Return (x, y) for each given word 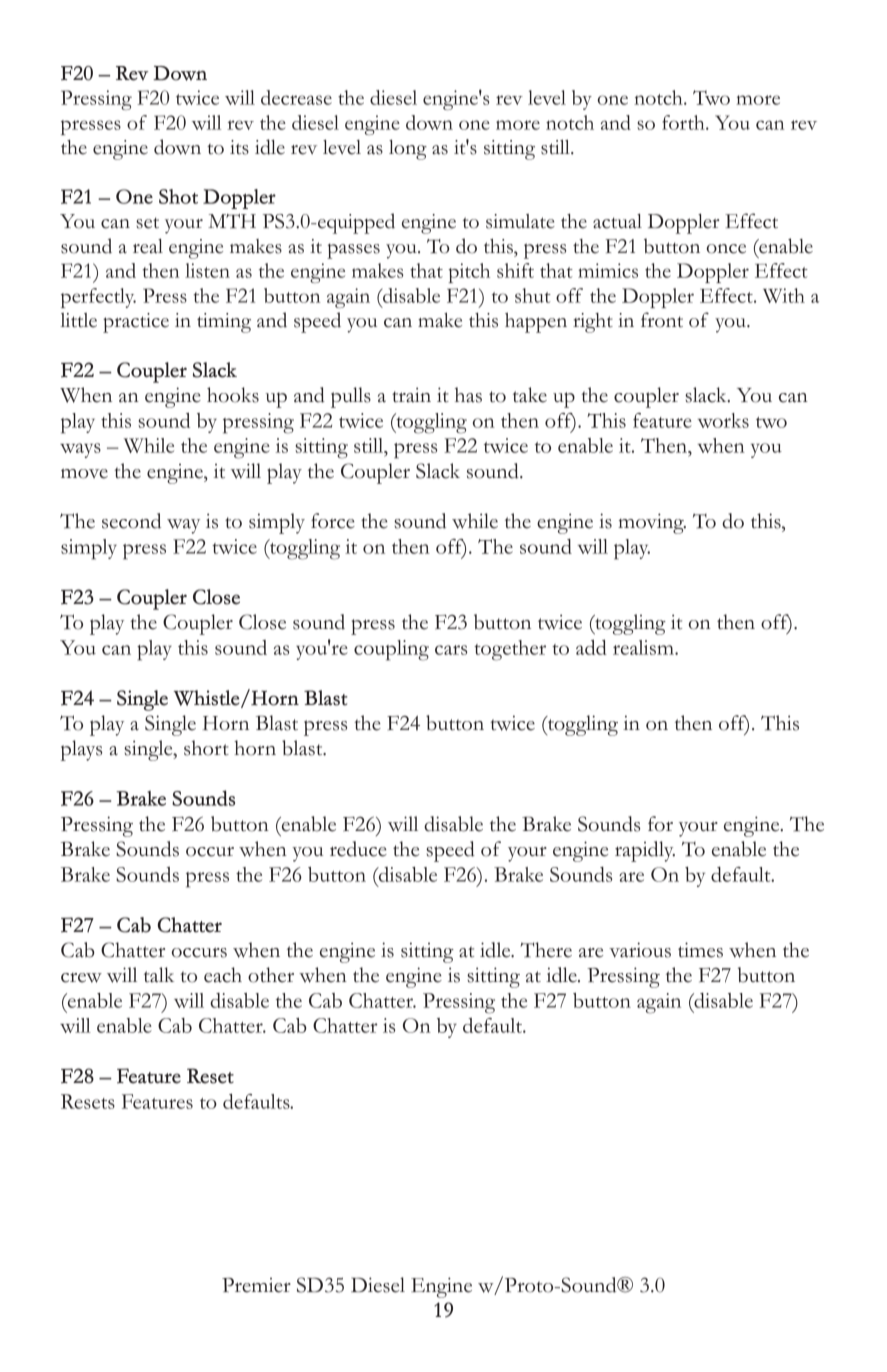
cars (451, 650)
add (591, 647)
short (206, 748)
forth (684, 122)
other (271, 975)
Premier (256, 1285)
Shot (178, 196)
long (408, 150)
